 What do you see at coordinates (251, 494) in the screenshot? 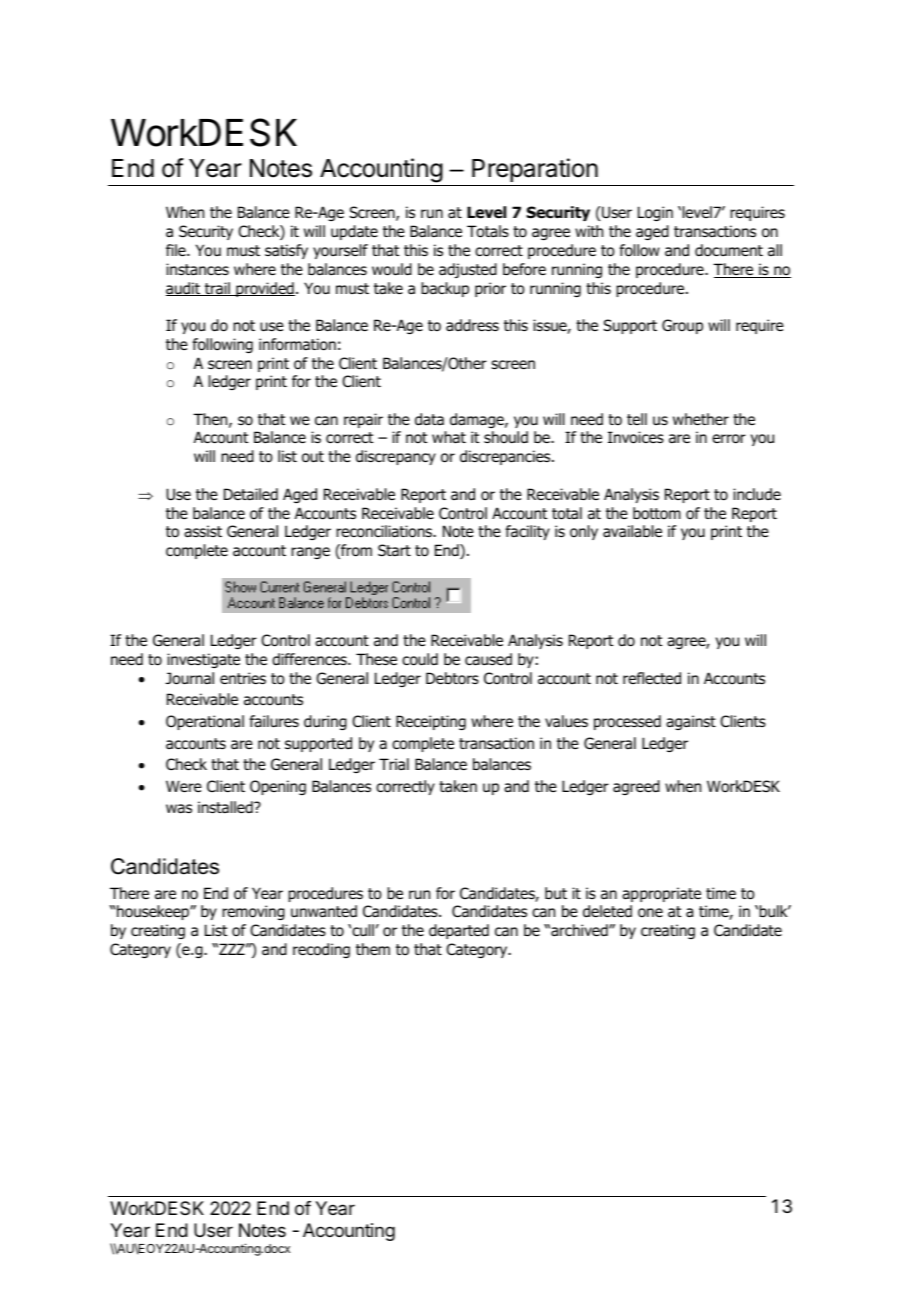
I see `Detailed` at bounding box center [251, 494].
